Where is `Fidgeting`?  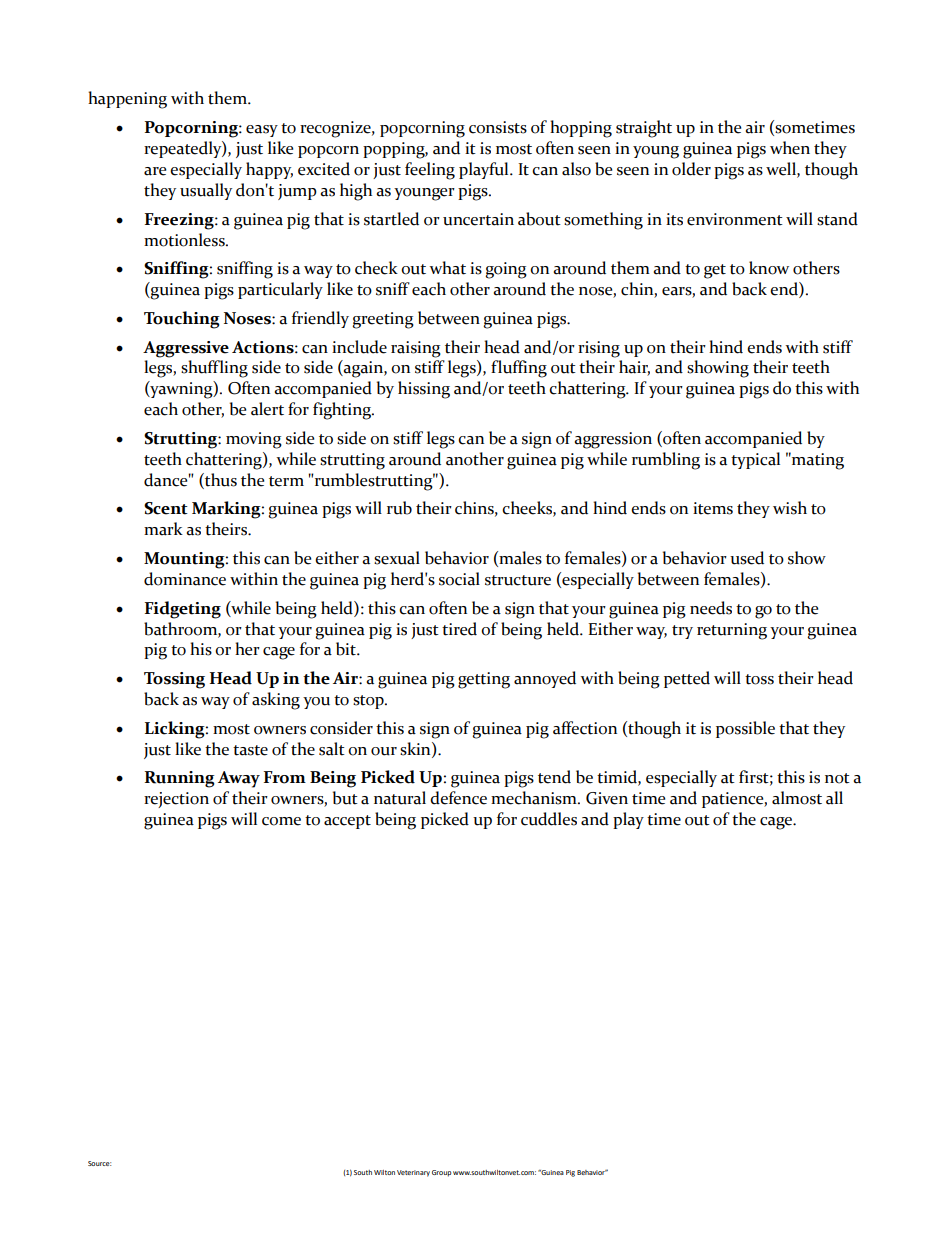 Fidgeting is located at coordinates (183, 610).
